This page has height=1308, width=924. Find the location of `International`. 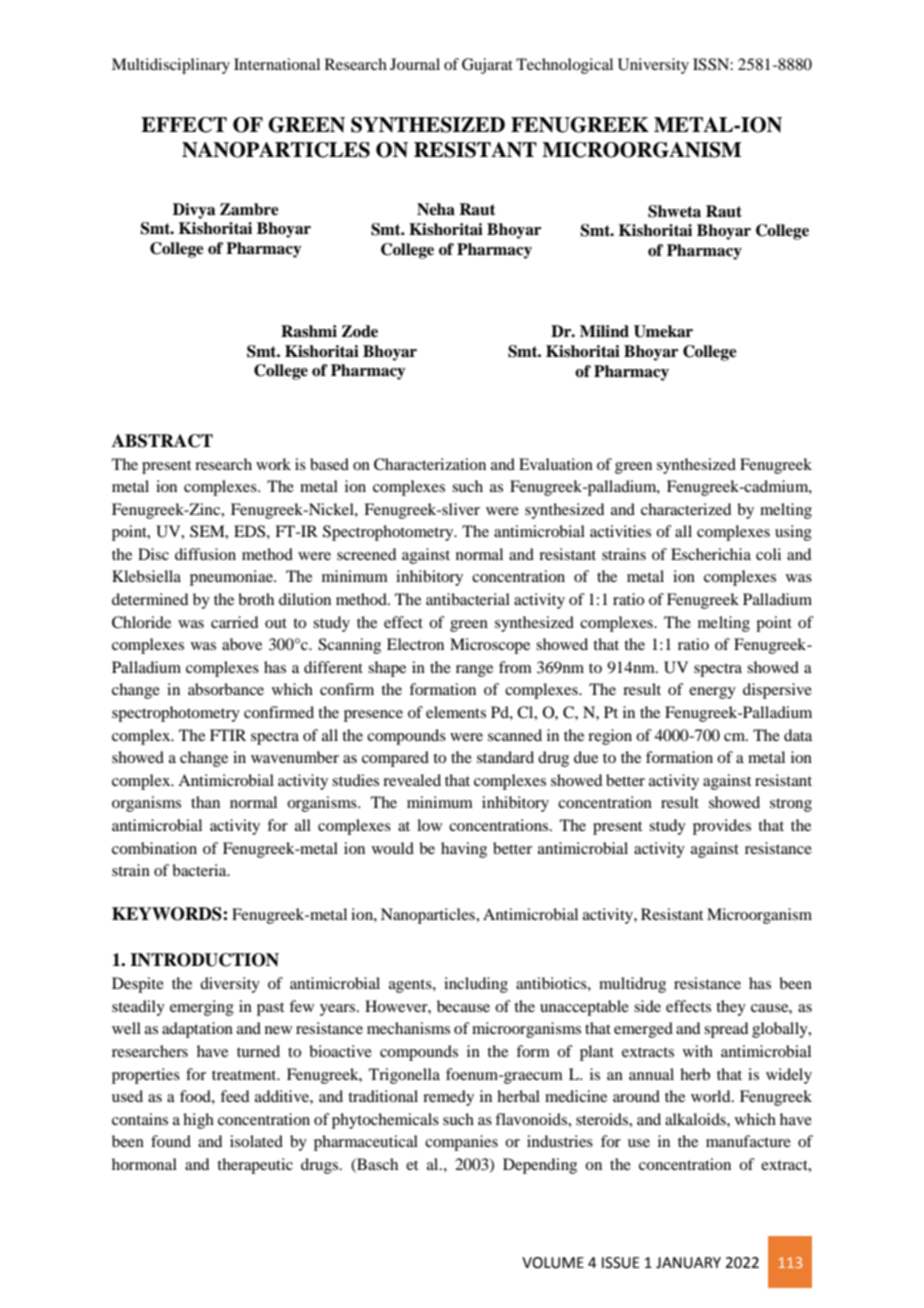

International is located at coordinates (277, 64).
